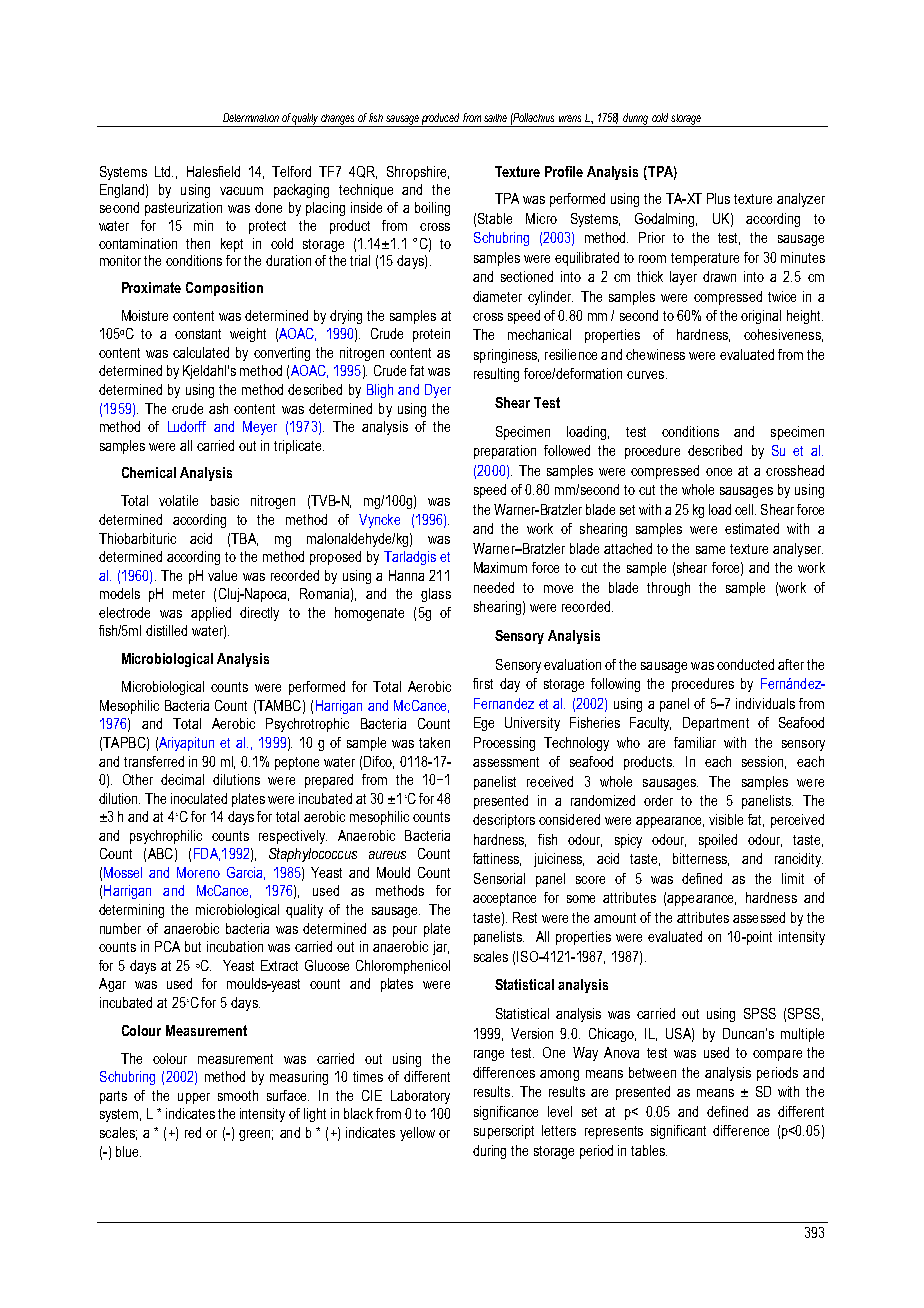  I want to click on curves, so click(647, 375).
